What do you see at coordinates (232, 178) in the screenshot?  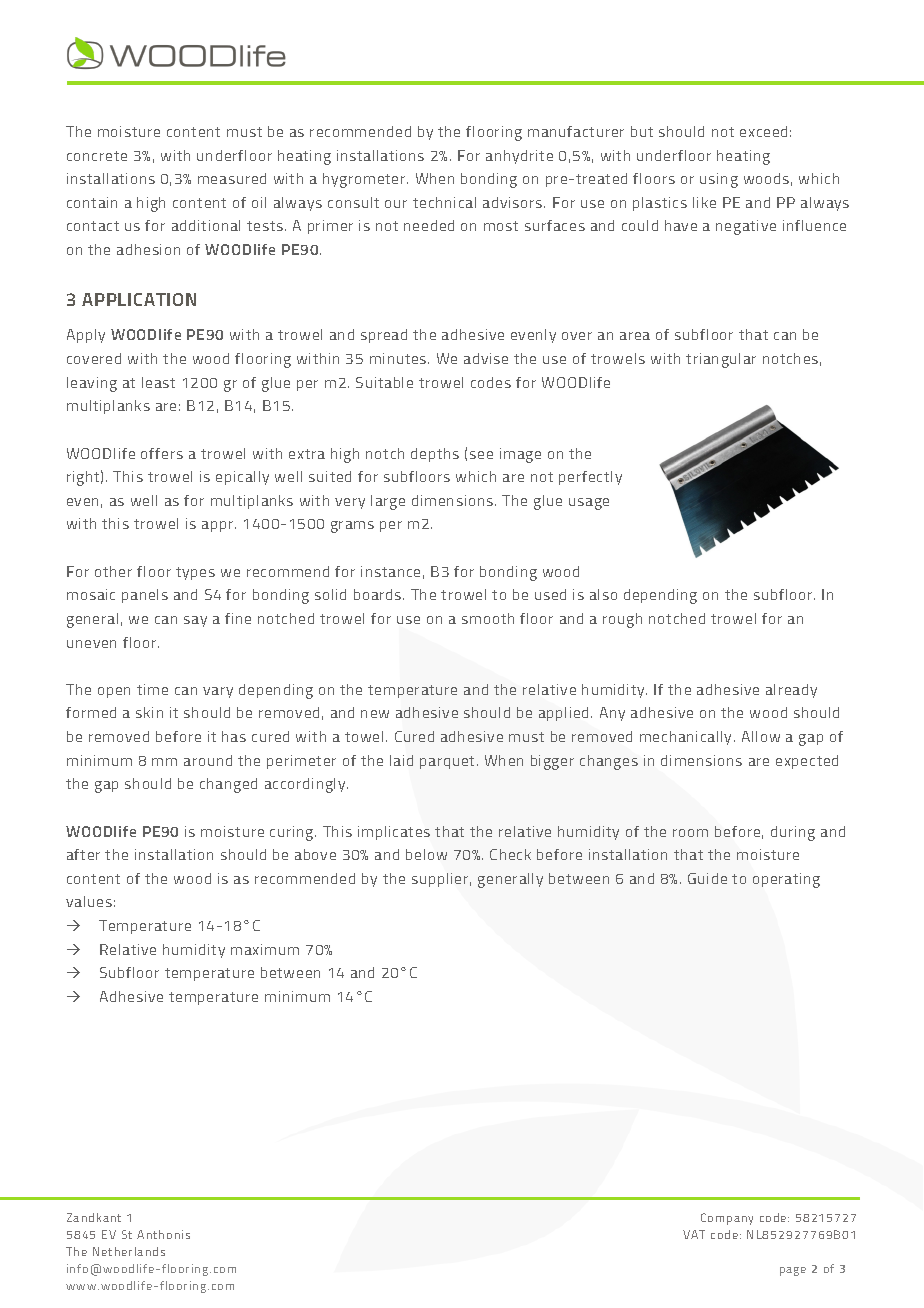 I see `measured` at bounding box center [232, 178].
